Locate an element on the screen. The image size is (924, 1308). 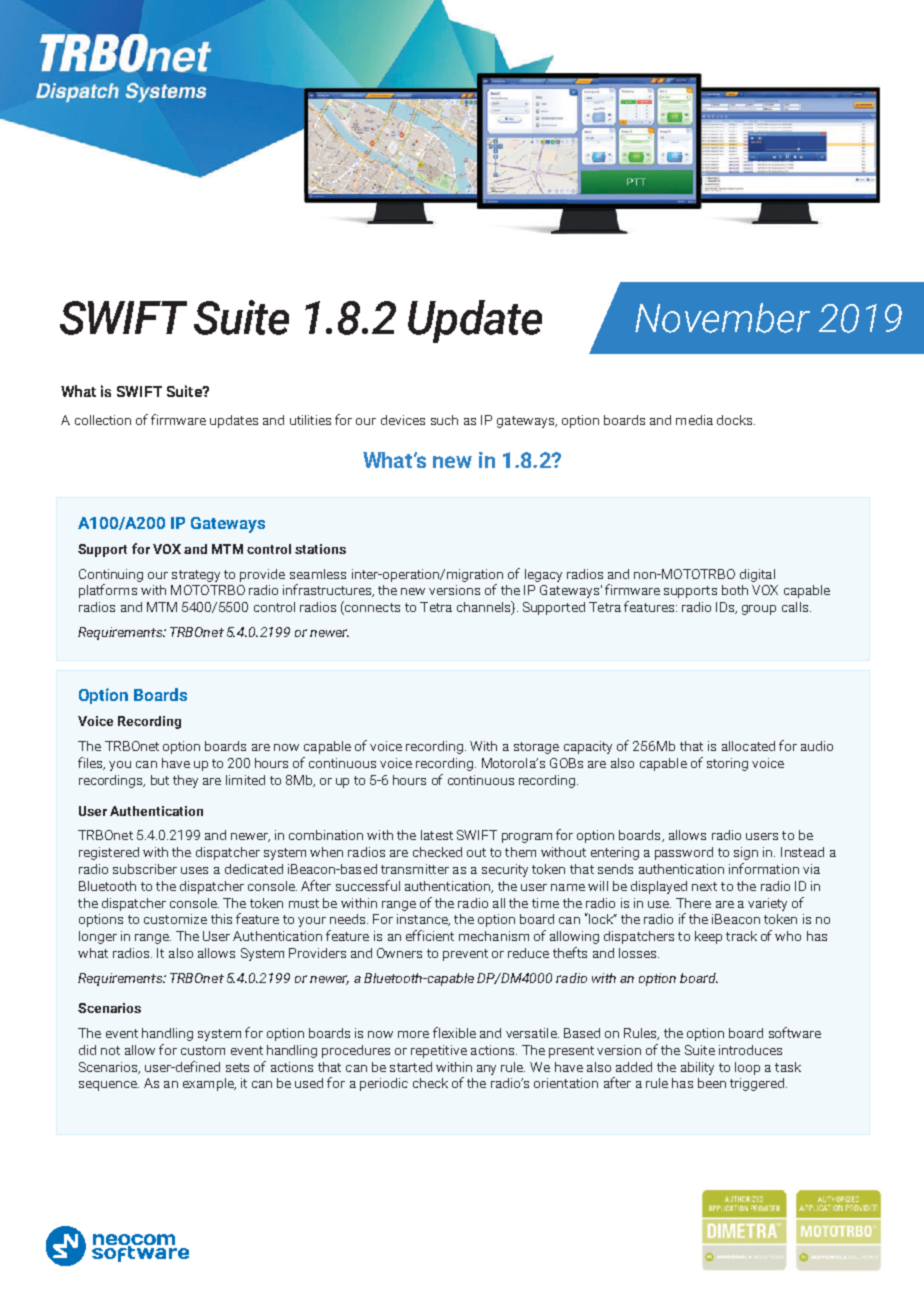
sign is located at coordinates (746, 853).
